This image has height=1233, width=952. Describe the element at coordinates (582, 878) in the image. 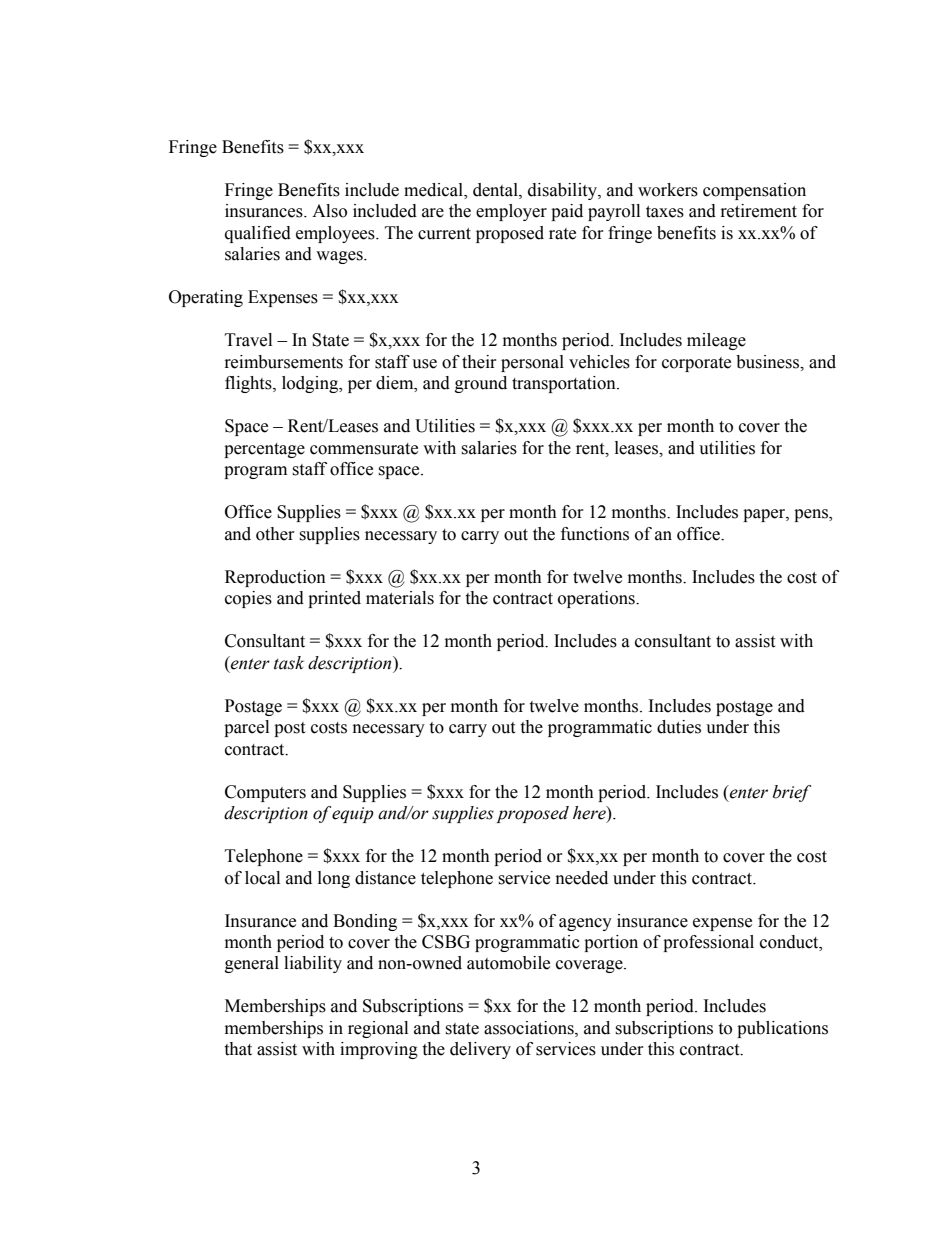

I see `needed` at that location.
